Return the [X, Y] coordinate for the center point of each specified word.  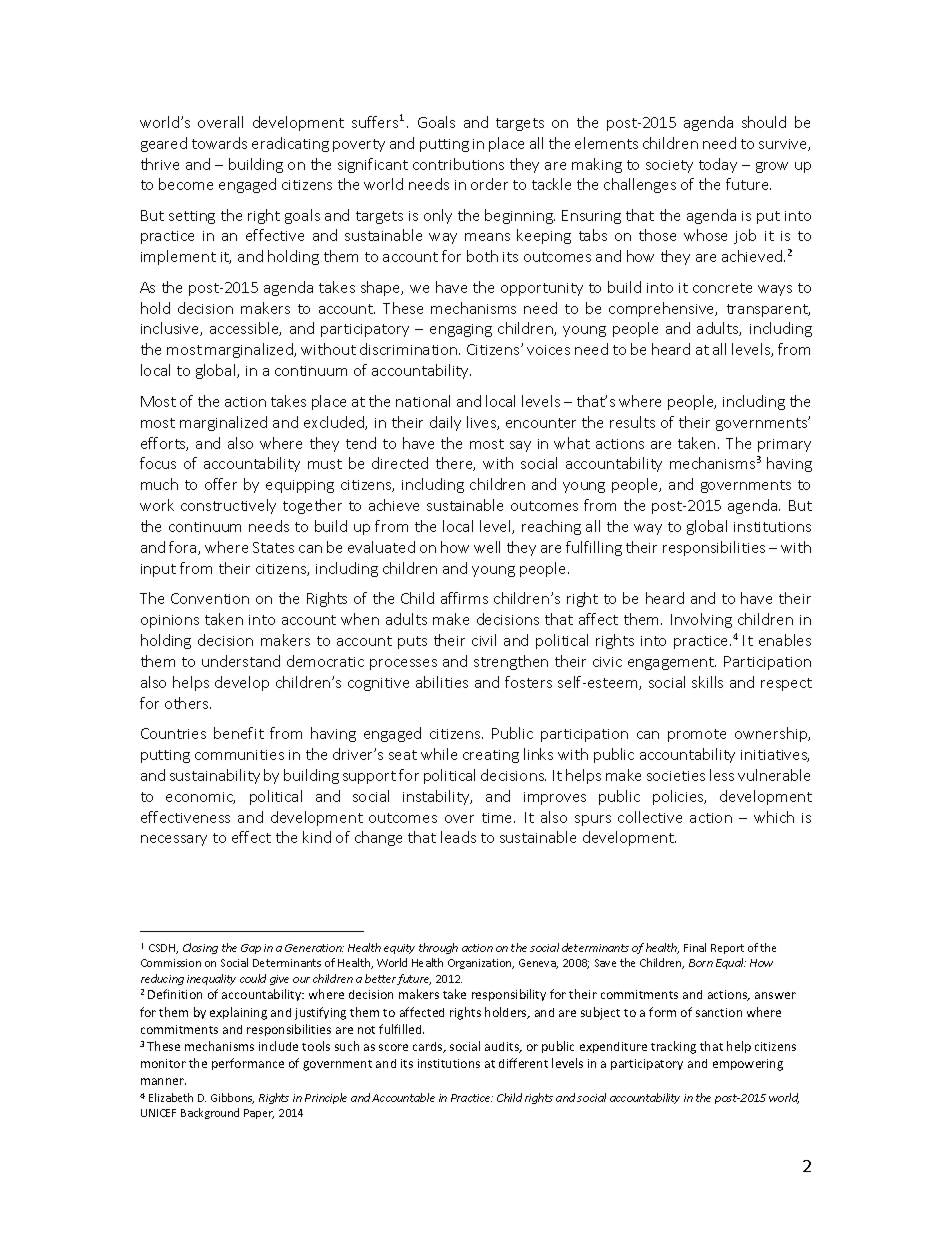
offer [221, 484]
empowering [748, 1065]
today [718, 165]
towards [219, 143]
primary [784, 445]
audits [503, 1047]
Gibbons [232, 1098]
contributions [458, 164]
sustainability [215, 776]
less [722, 775]
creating [491, 756]
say [520, 446]
